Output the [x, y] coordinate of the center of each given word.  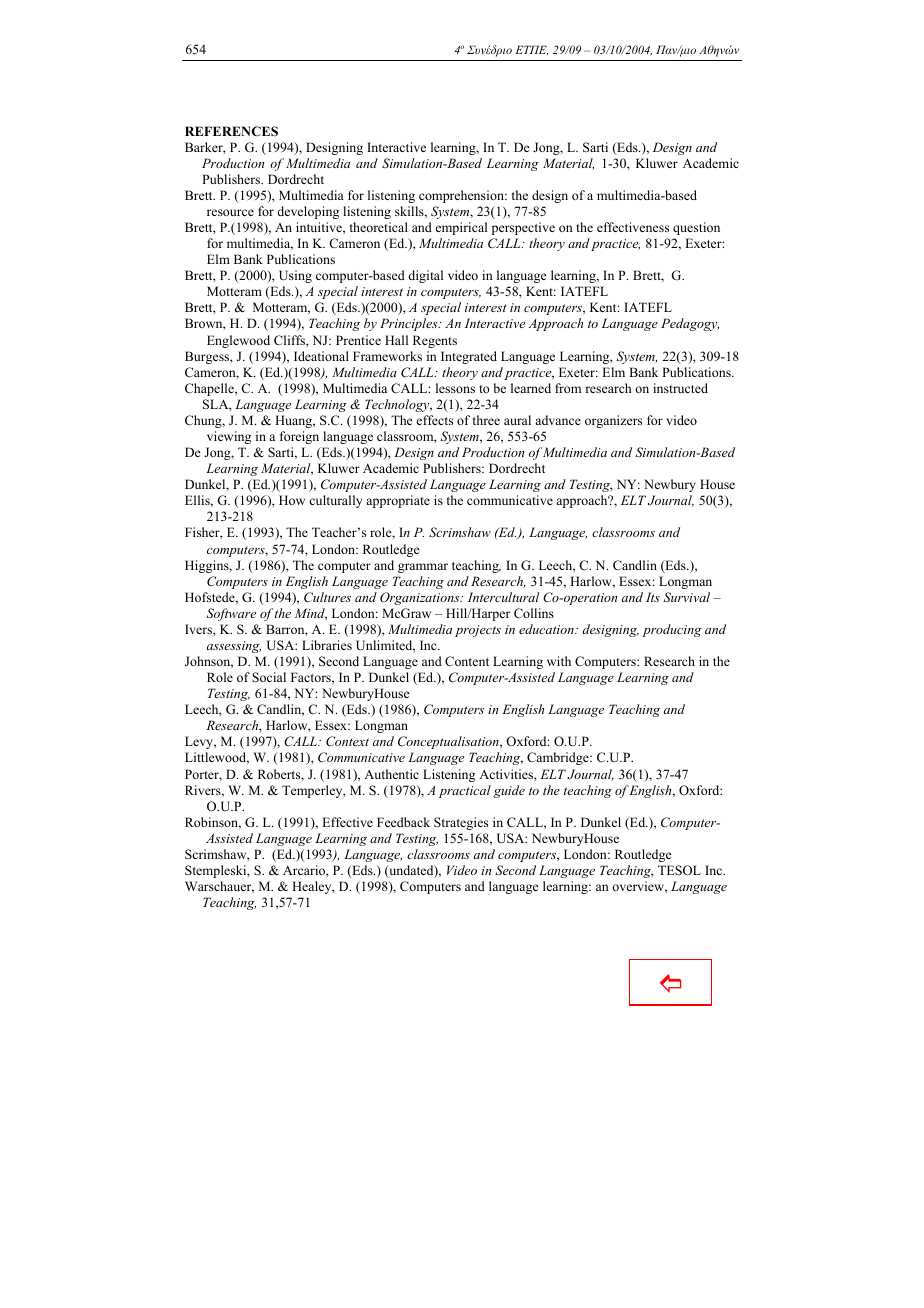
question [696, 228]
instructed [680, 388]
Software [231, 614]
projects [478, 631]
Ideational [321, 356]
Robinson [213, 823]
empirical [461, 228]
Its [653, 597]
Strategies [461, 823]
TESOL [679, 870]
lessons [455, 388]
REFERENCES [231, 131]
